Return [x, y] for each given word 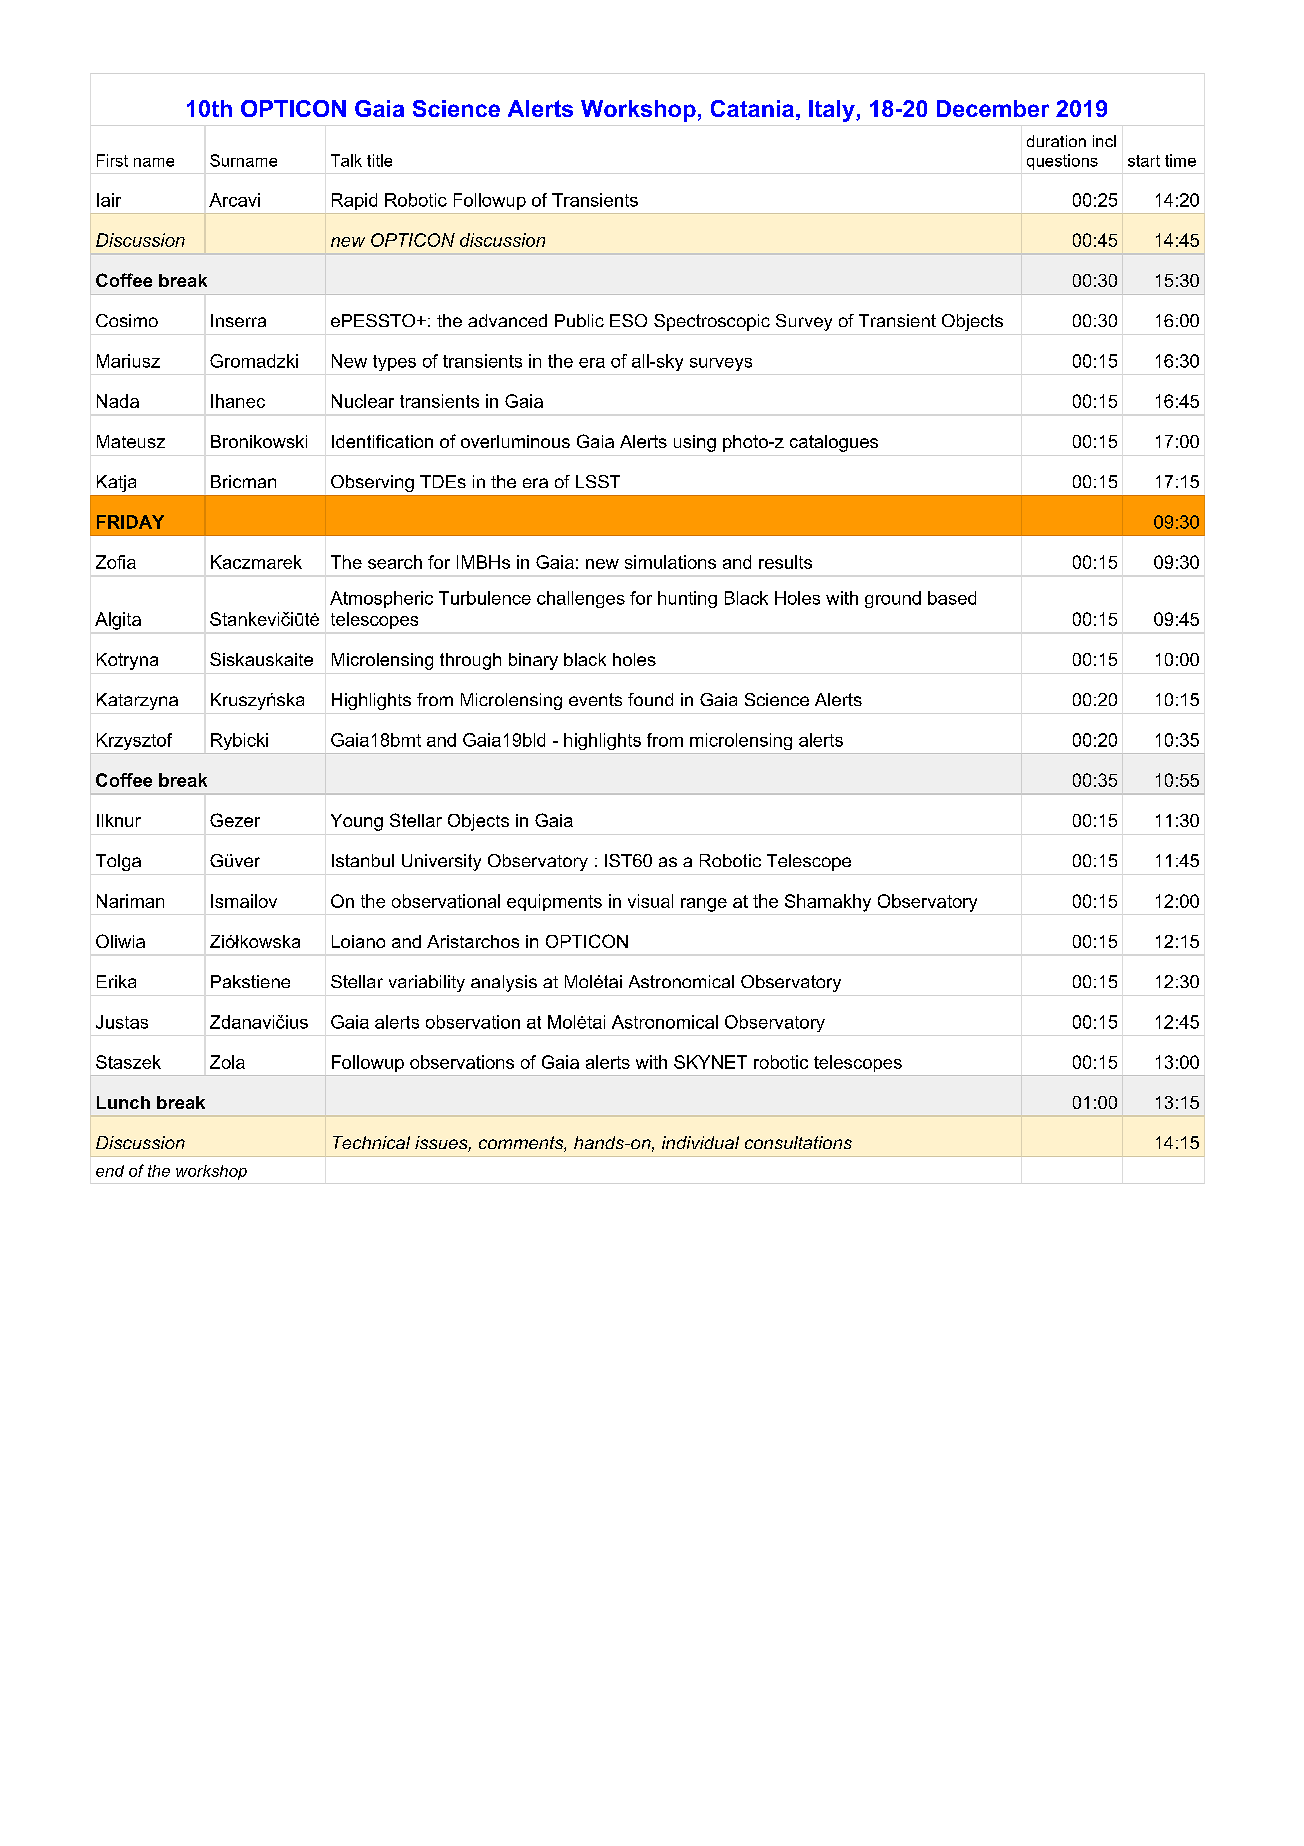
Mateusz [131, 441]
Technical [371, 1142]
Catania [752, 108]
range [704, 905]
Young [357, 822]
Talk [346, 160]
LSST [598, 481]
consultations [798, 1142]
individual [700, 1142]
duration [1056, 141]
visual [650, 901]
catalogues [834, 443]
